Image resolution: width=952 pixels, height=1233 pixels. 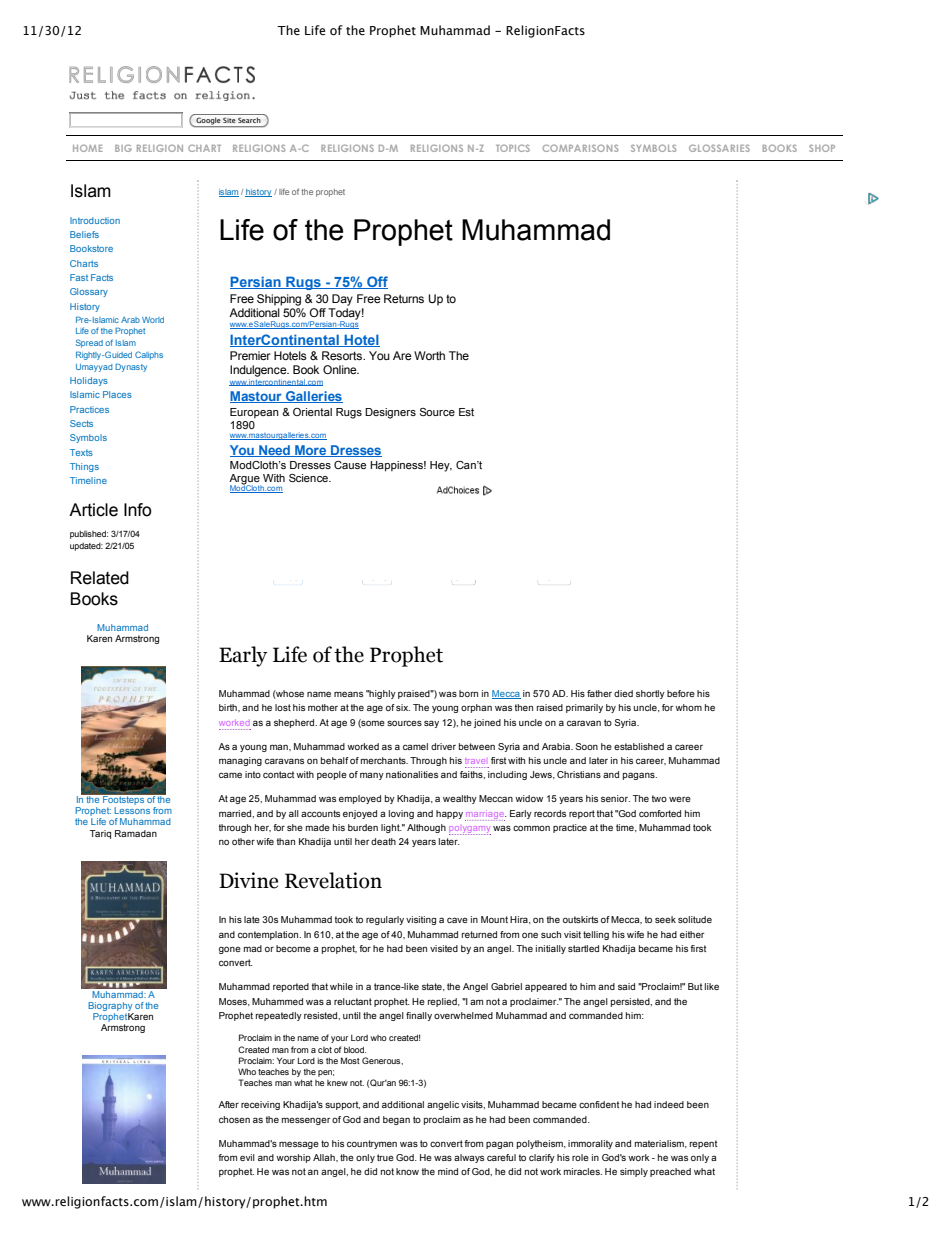 I want to click on BIG, so click(x=123, y=148).
